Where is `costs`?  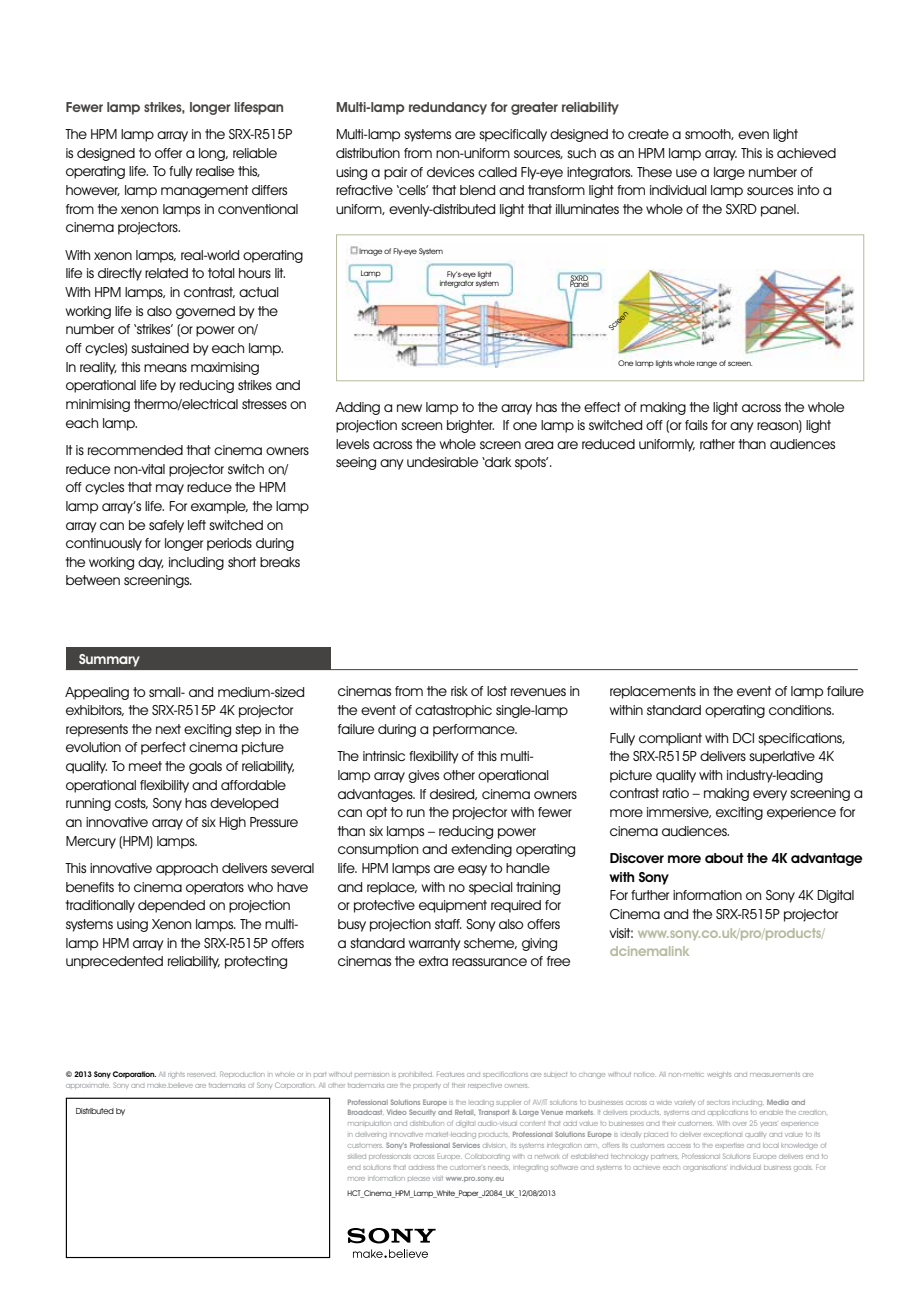
costs is located at coordinates (131, 803).
